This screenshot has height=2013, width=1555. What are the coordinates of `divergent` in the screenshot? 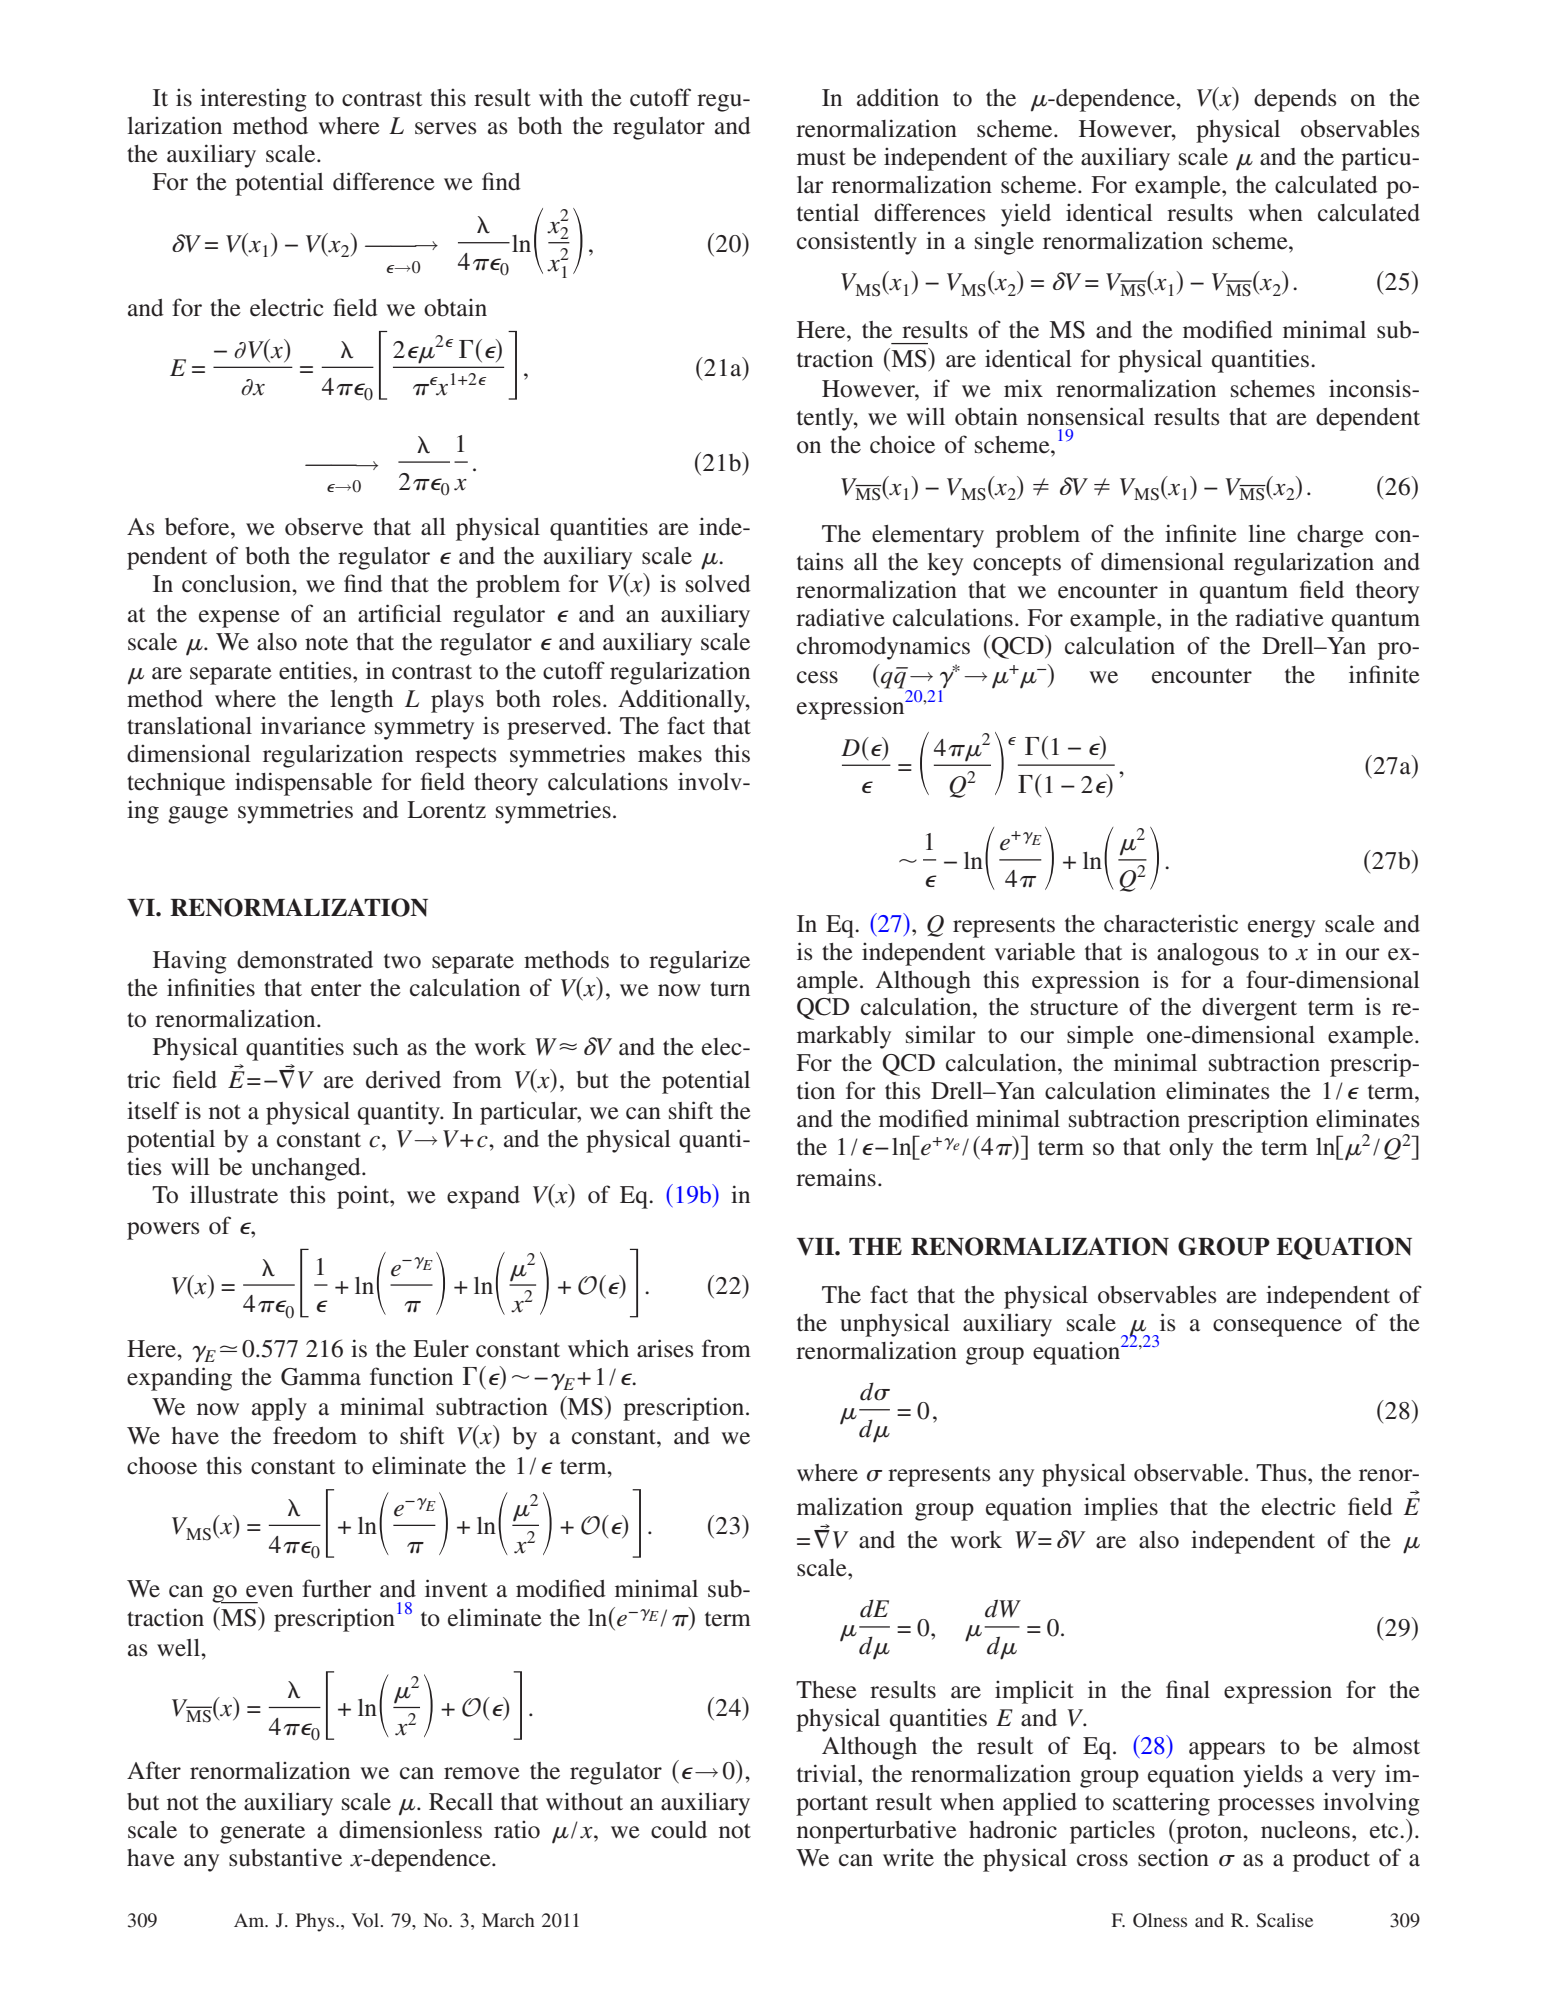 It's located at (1249, 1009).
